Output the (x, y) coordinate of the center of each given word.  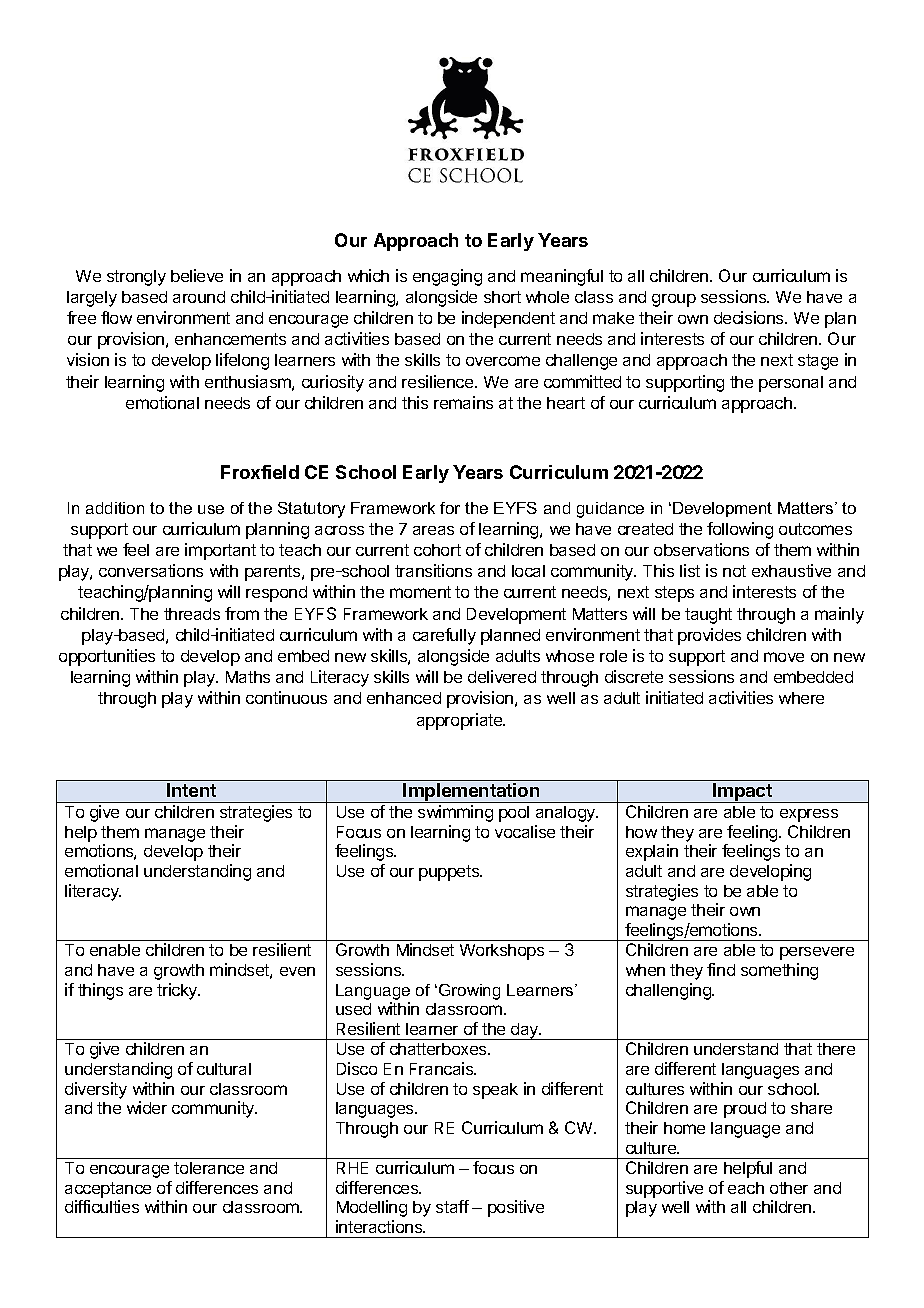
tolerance (209, 1168)
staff (452, 1206)
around (199, 297)
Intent (191, 790)
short (502, 297)
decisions (750, 317)
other (789, 1188)
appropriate (461, 721)
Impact (743, 793)
